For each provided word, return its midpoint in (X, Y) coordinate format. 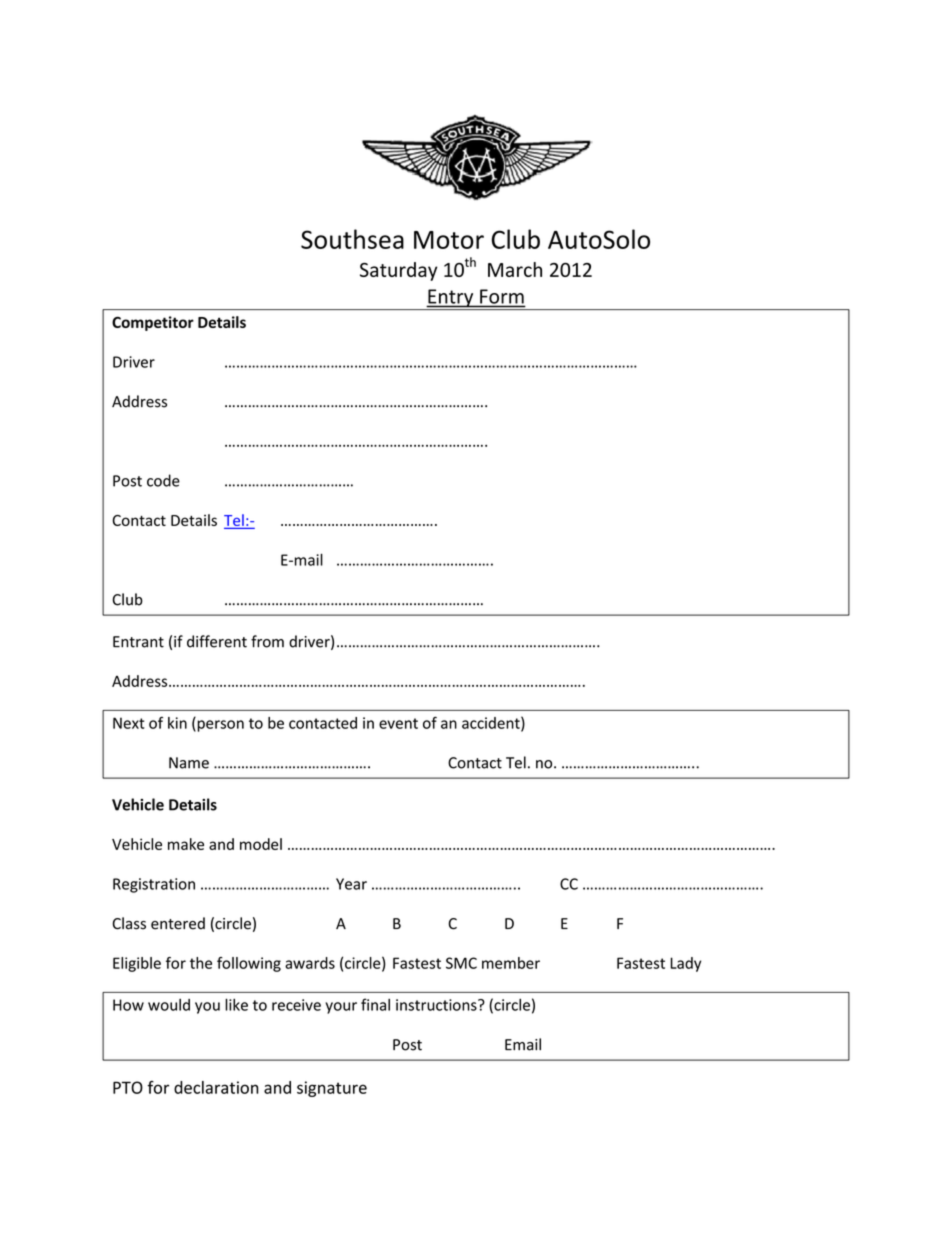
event (398, 723)
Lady (685, 964)
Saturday (399, 271)
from (267, 641)
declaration (216, 1087)
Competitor (153, 323)
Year (351, 884)
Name (189, 763)
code (163, 480)
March (515, 269)
